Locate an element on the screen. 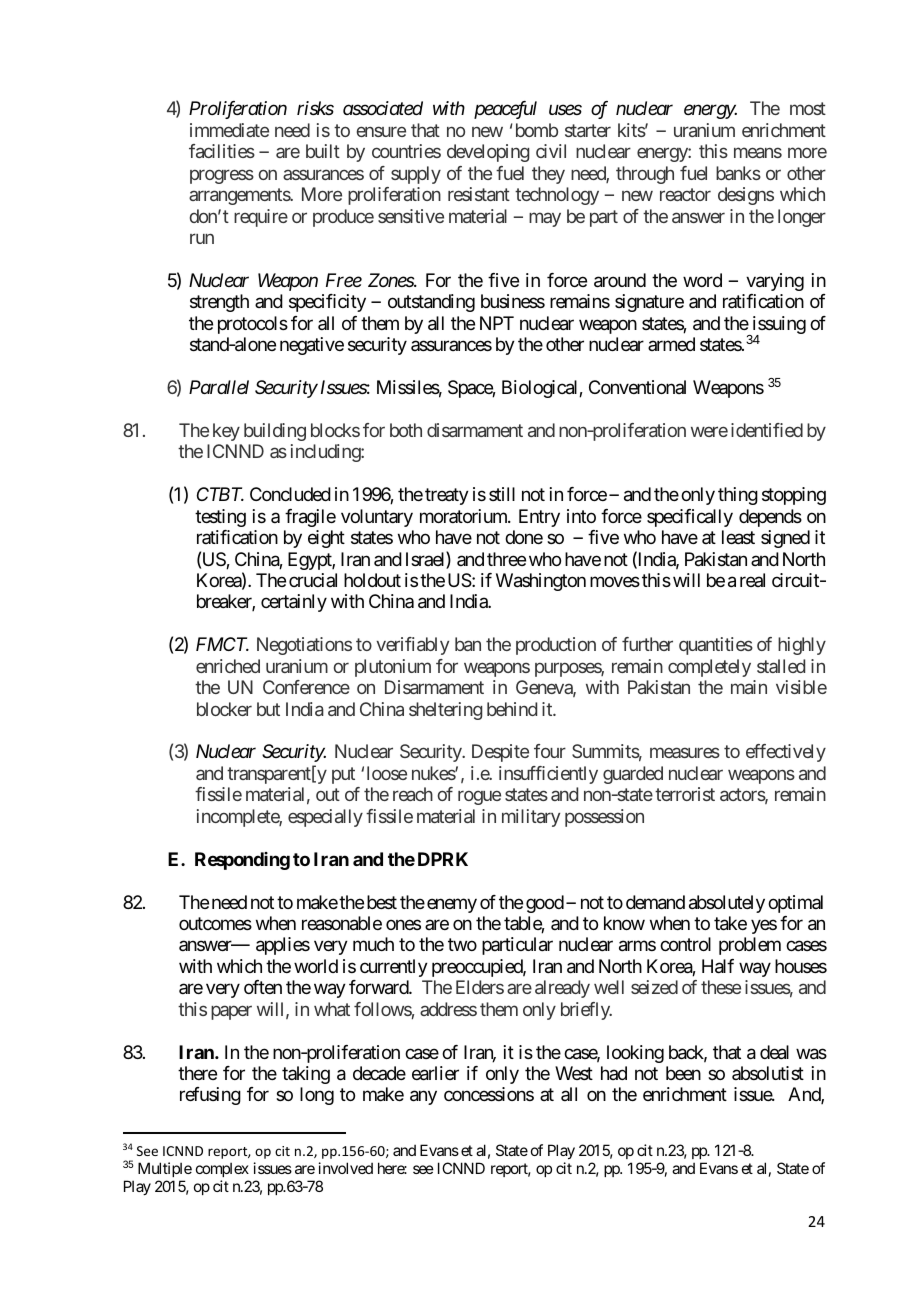 The width and height of the screenshot is (924, 1308). complex is located at coordinates (222, 1169).
